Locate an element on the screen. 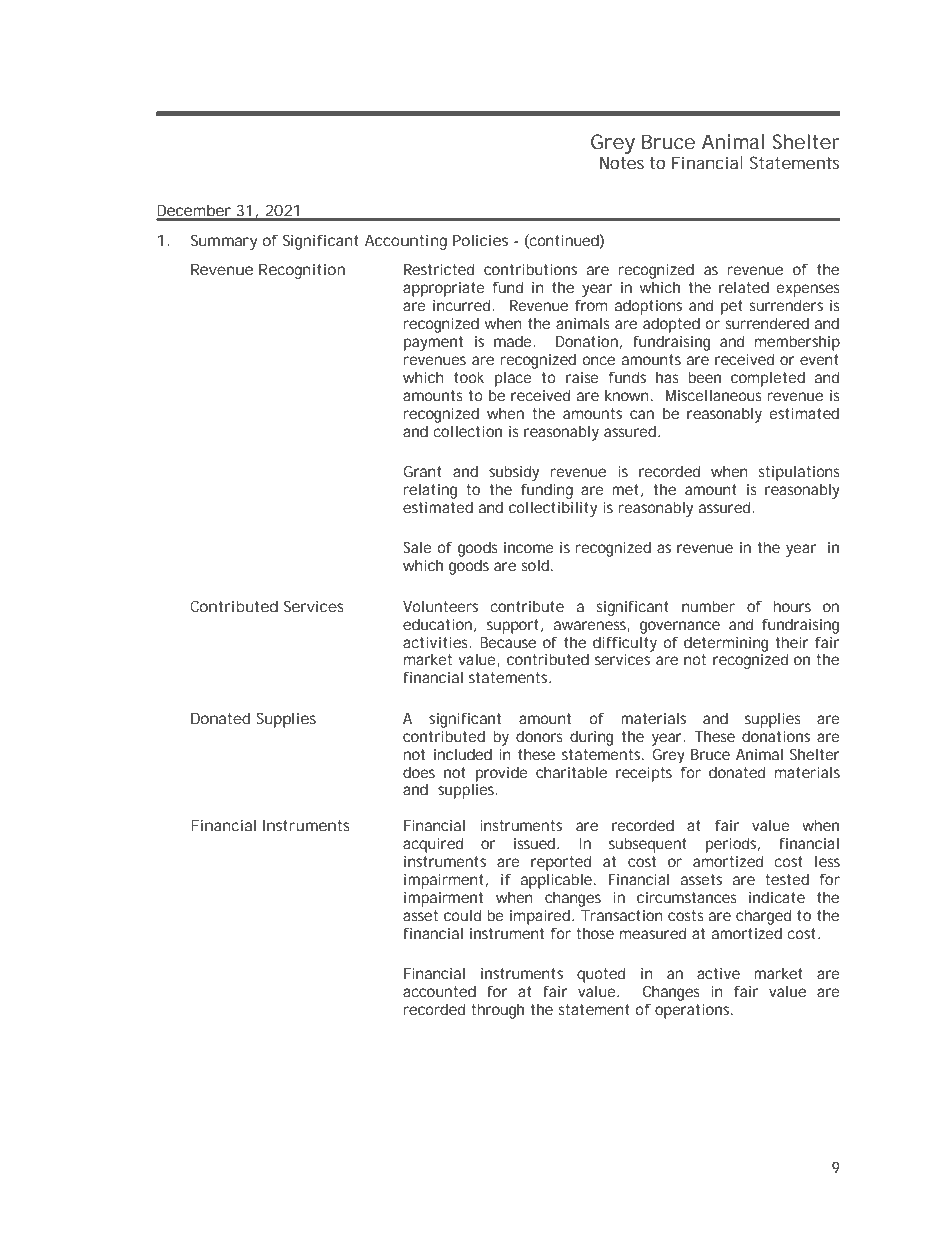 The width and height of the screenshot is (952, 1233). accounted is located at coordinates (439, 991).
